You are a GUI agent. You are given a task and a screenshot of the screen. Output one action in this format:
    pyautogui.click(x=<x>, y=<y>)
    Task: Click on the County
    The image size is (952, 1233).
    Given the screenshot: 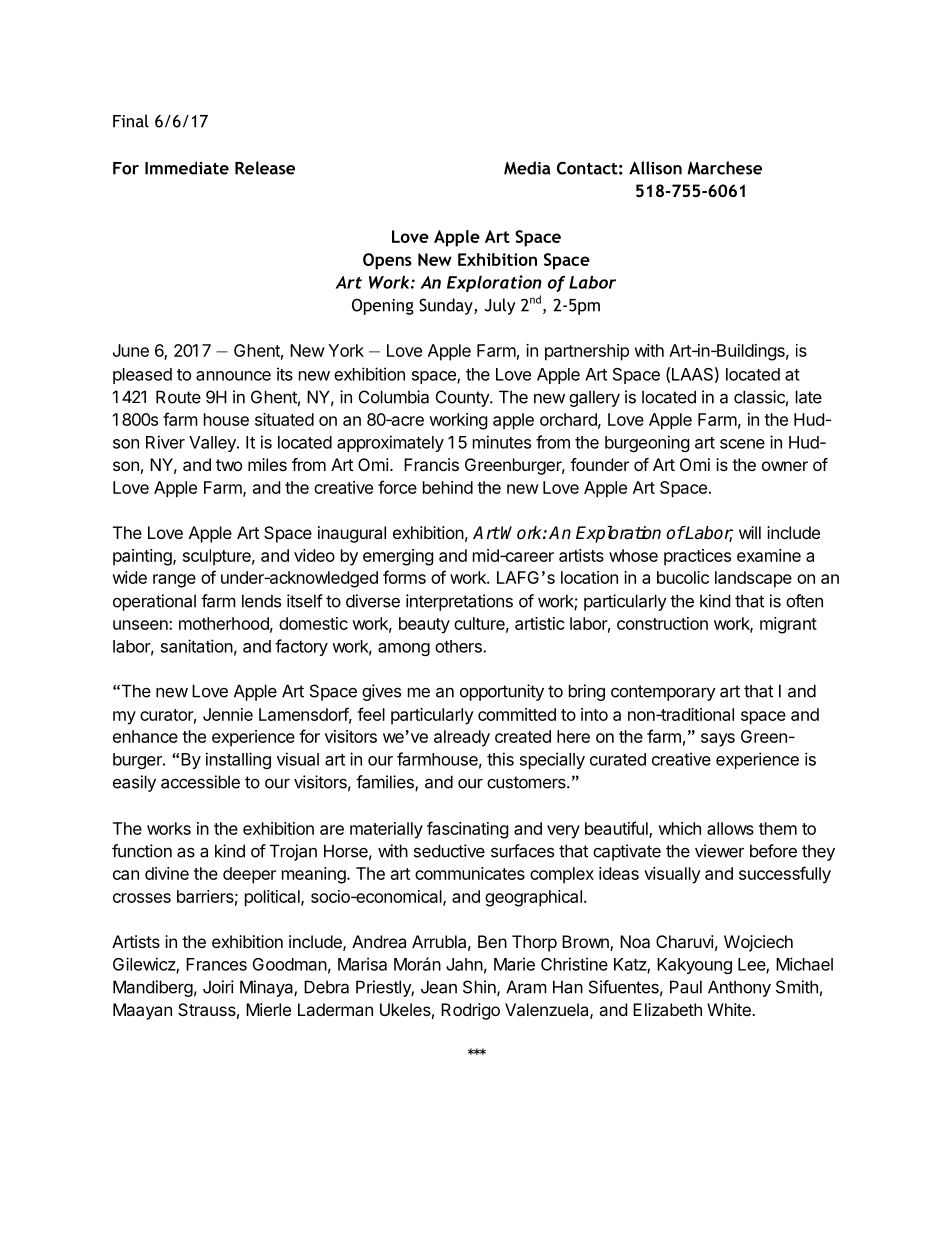 What is the action you would take?
    pyautogui.click(x=463, y=398)
